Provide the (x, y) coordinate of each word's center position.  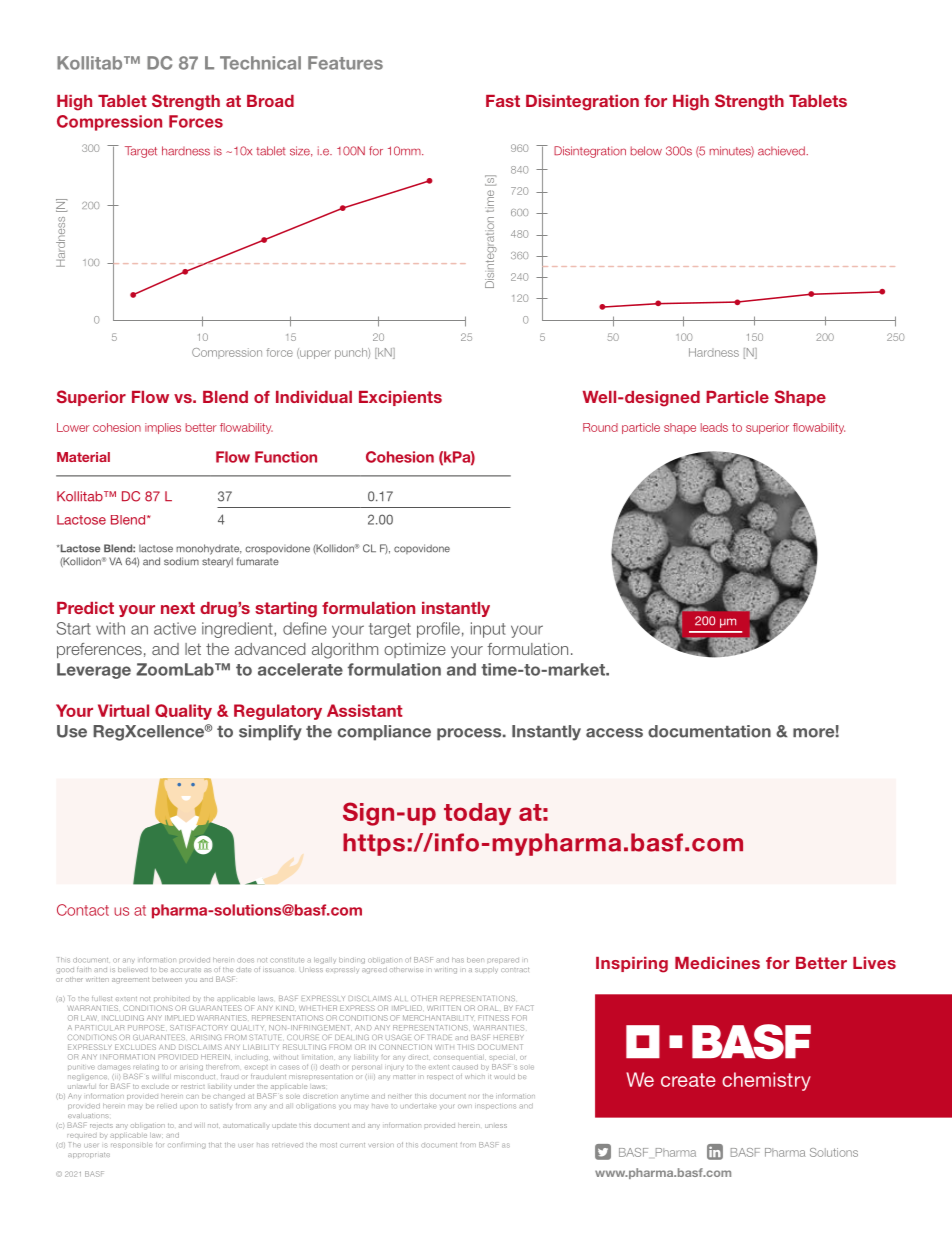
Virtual (123, 710)
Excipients (400, 398)
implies (163, 428)
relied (167, 1106)
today (477, 814)
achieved (782, 151)
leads (714, 427)
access (614, 733)
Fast (503, 101)
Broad (270, 101)
